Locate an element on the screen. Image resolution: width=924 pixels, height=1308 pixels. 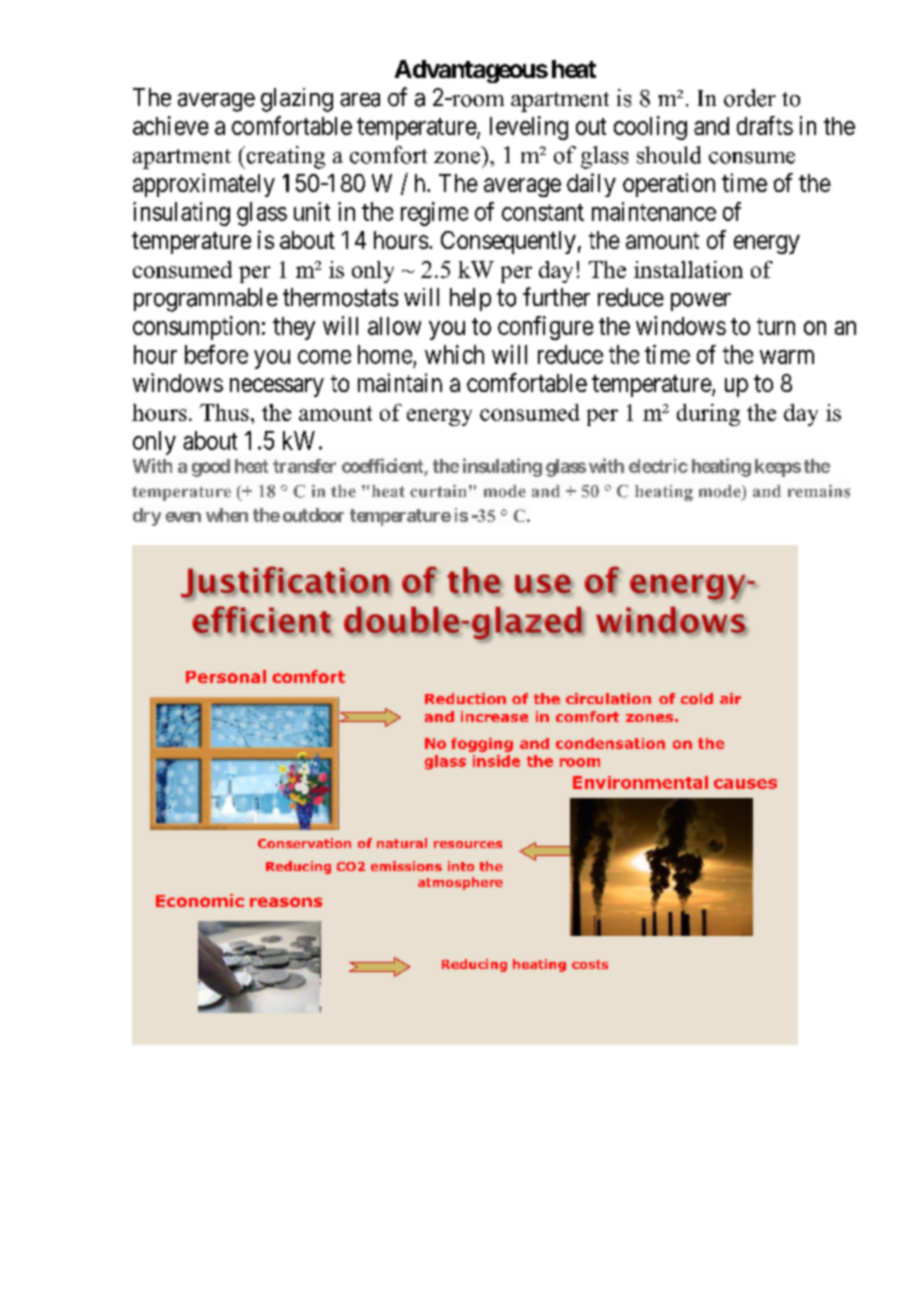
remains is located at coordinates (819, 491).
